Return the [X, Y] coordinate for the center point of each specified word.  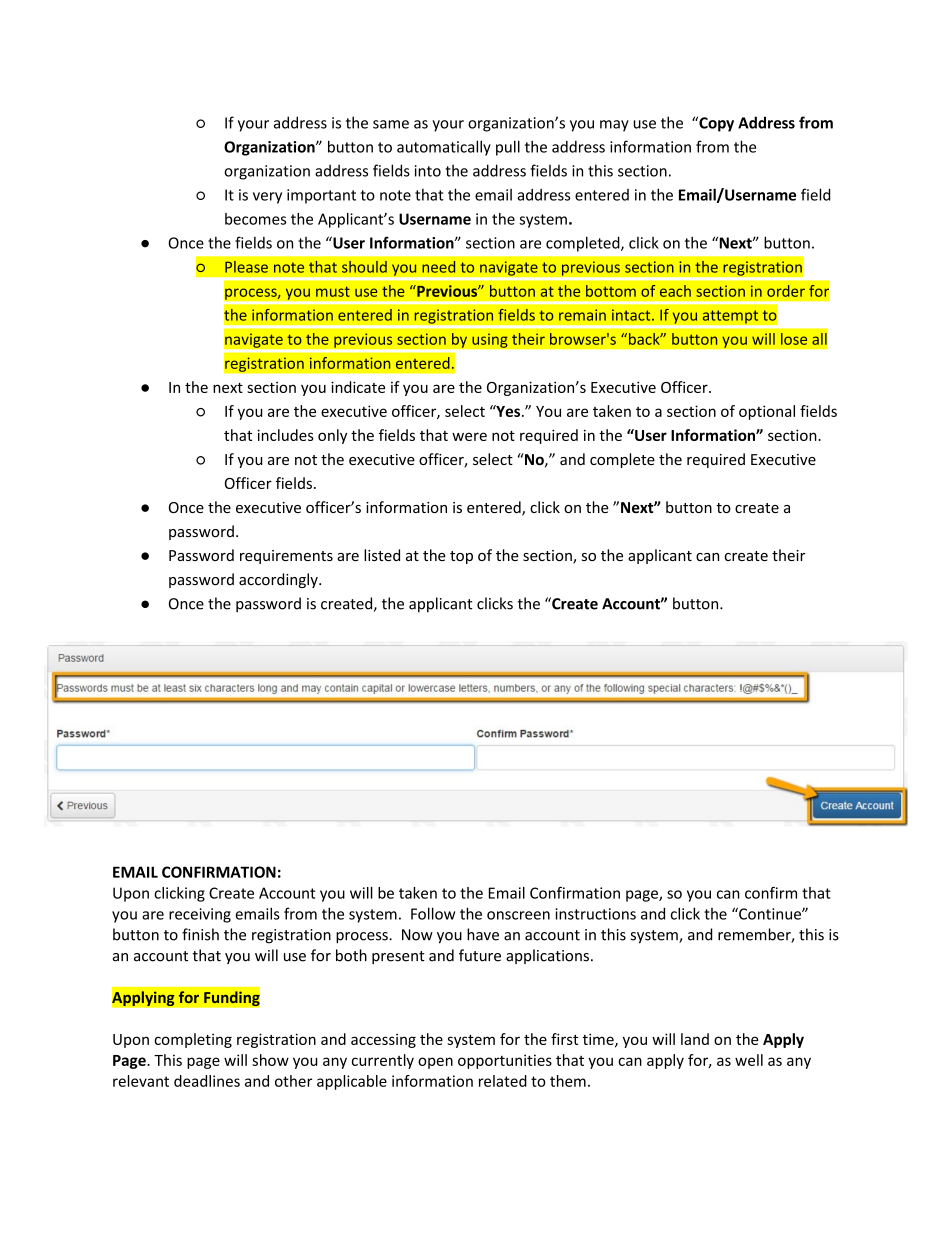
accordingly [279, 580]
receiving [200, 915]
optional [767, 412]
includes [286, 435]
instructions [595, 914]
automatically [444, 148]
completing [193, 1040]
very [267, 198]
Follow [433, 913]
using [490, 340]
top [461, 557]
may [614, 126]
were [469, 436]
